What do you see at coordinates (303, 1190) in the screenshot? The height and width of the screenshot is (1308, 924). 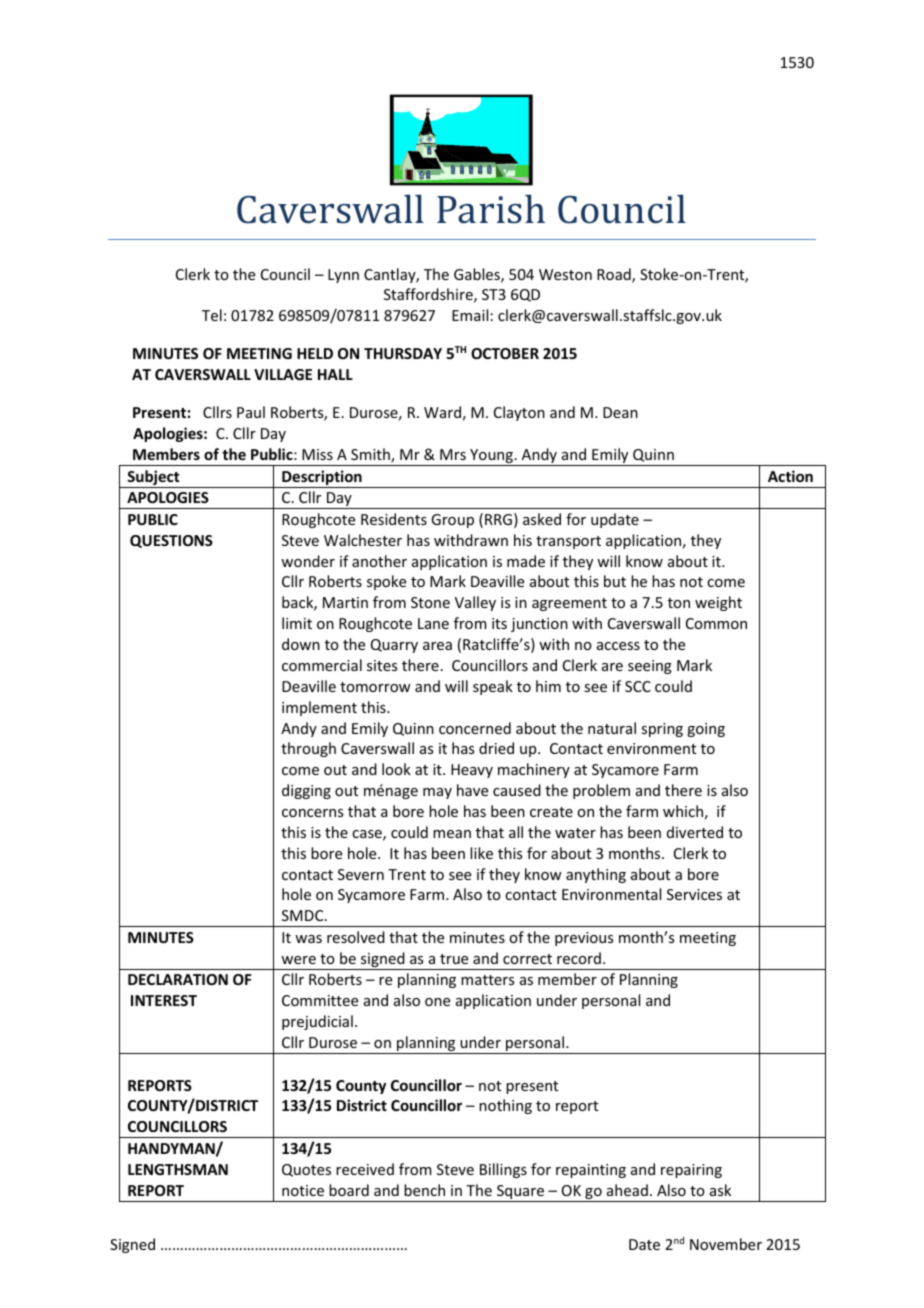 I see `notice` at bounding box center [303, 1190].
